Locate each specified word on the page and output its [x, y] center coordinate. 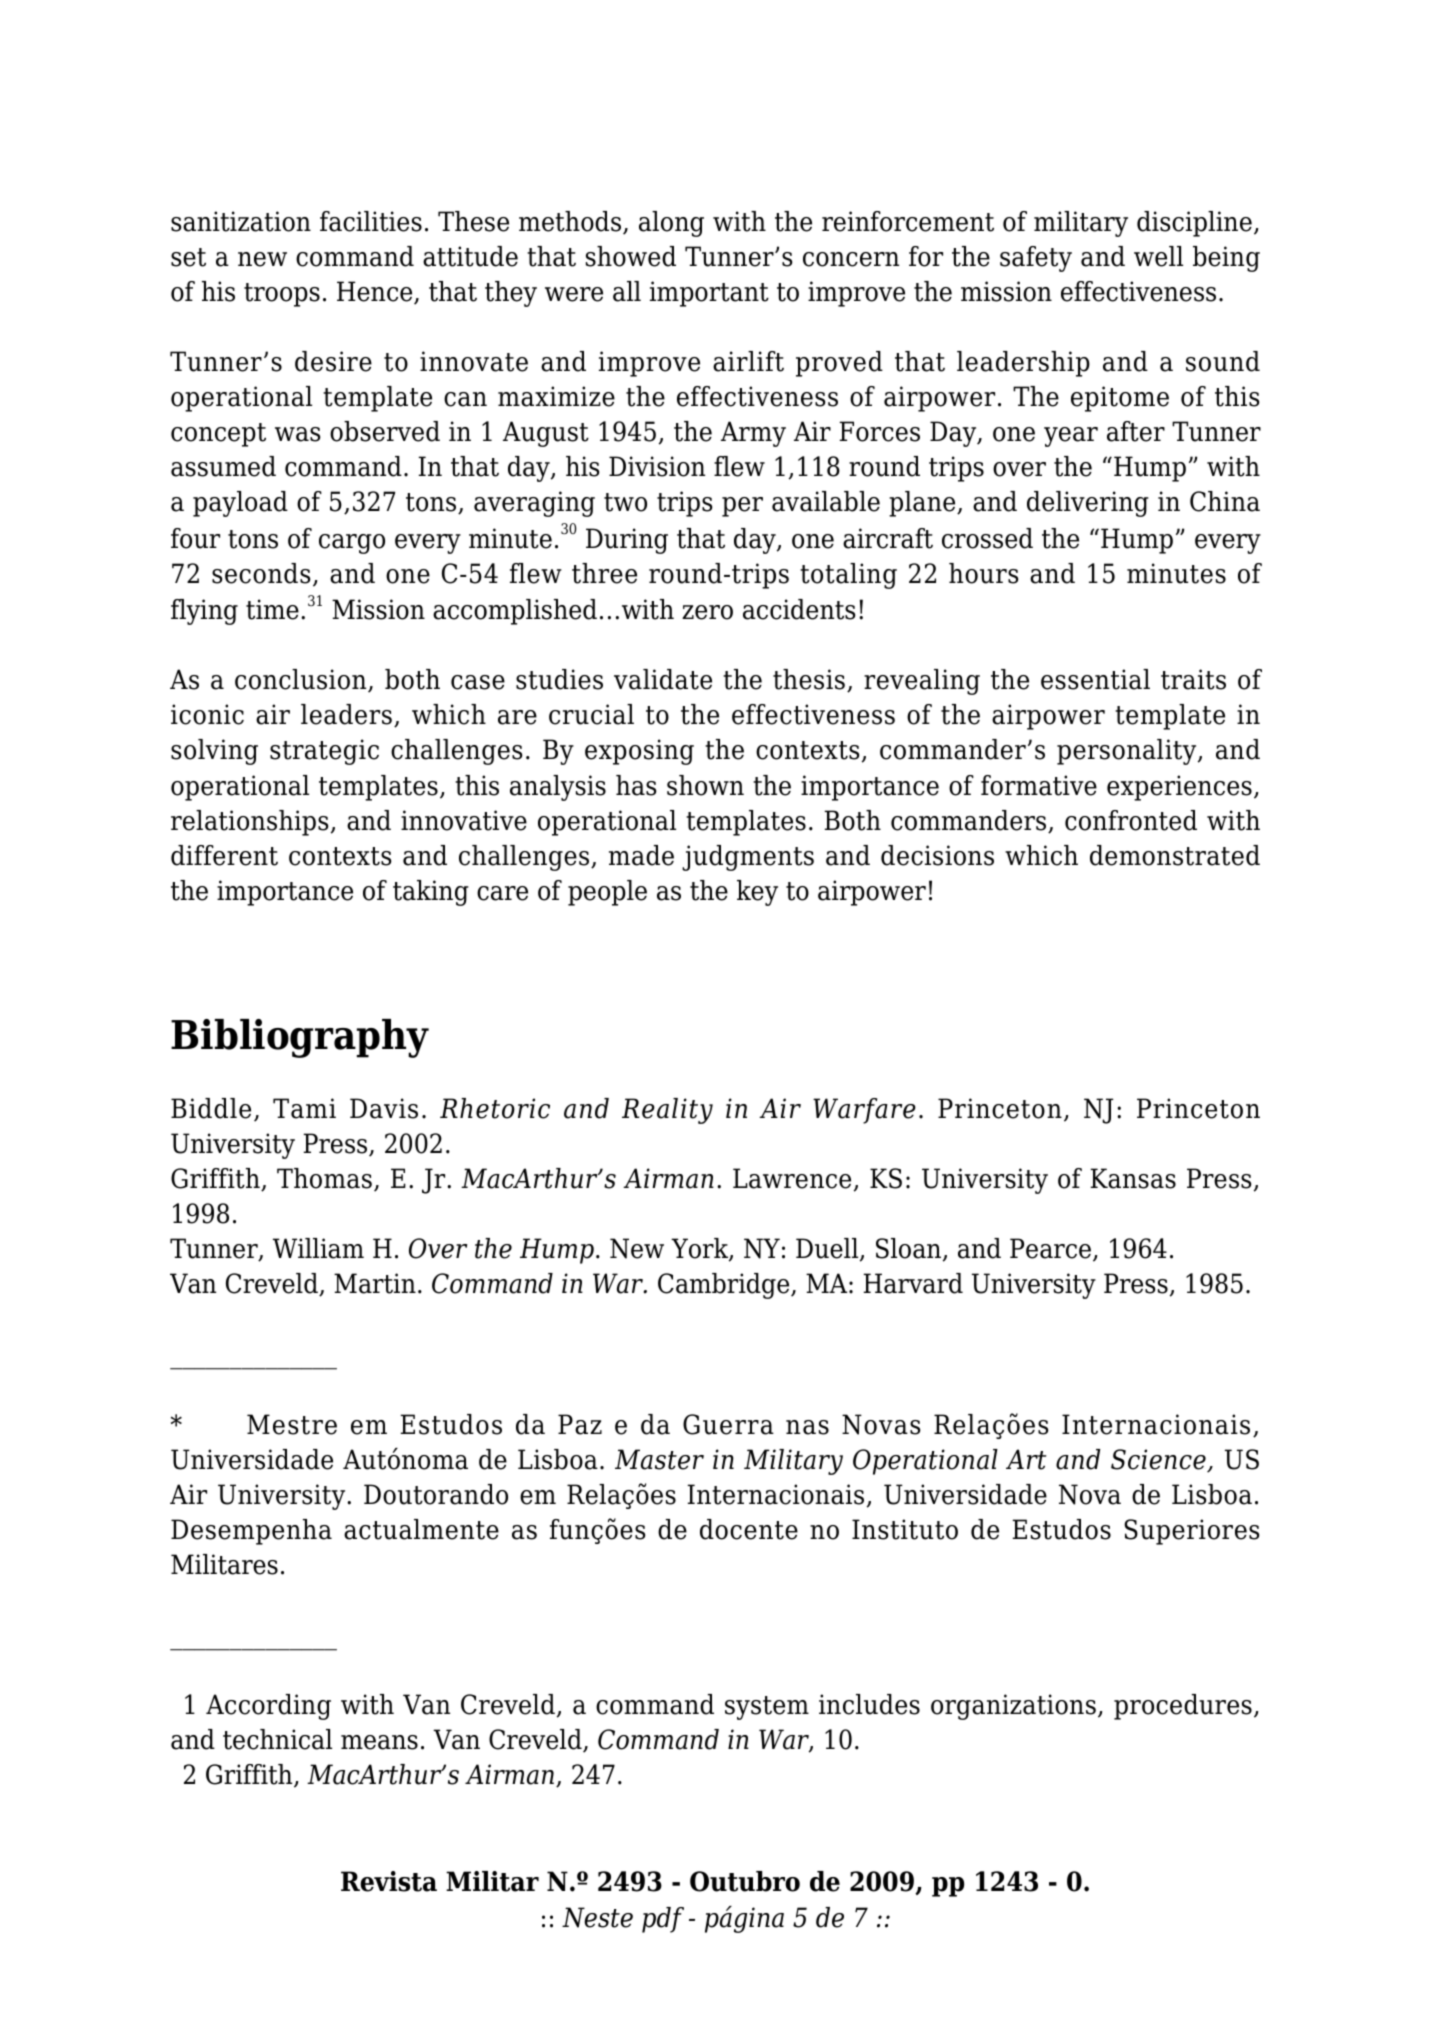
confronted [1131, 820]
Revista [389, 1881]
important [709, 294]
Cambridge [725, 1286]
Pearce [1052, 1249]
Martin [375, 1283]
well [1158, 256]
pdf [663, 1920]
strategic [324, 752]
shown [705, 785]
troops [282, 295]
